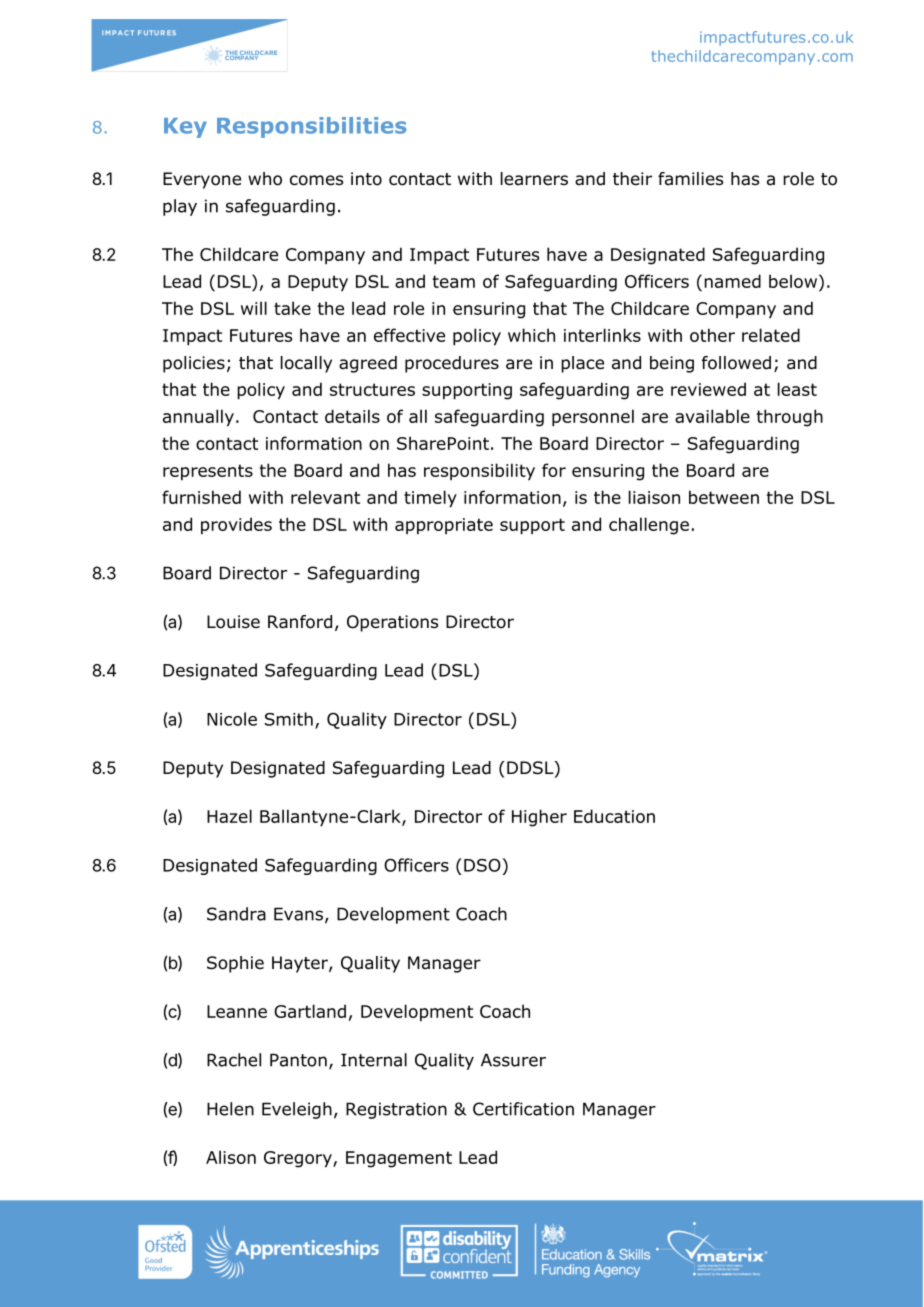  Describe the element at coordinates (534, 179) in the screenshot. I see `learners` at that location.
